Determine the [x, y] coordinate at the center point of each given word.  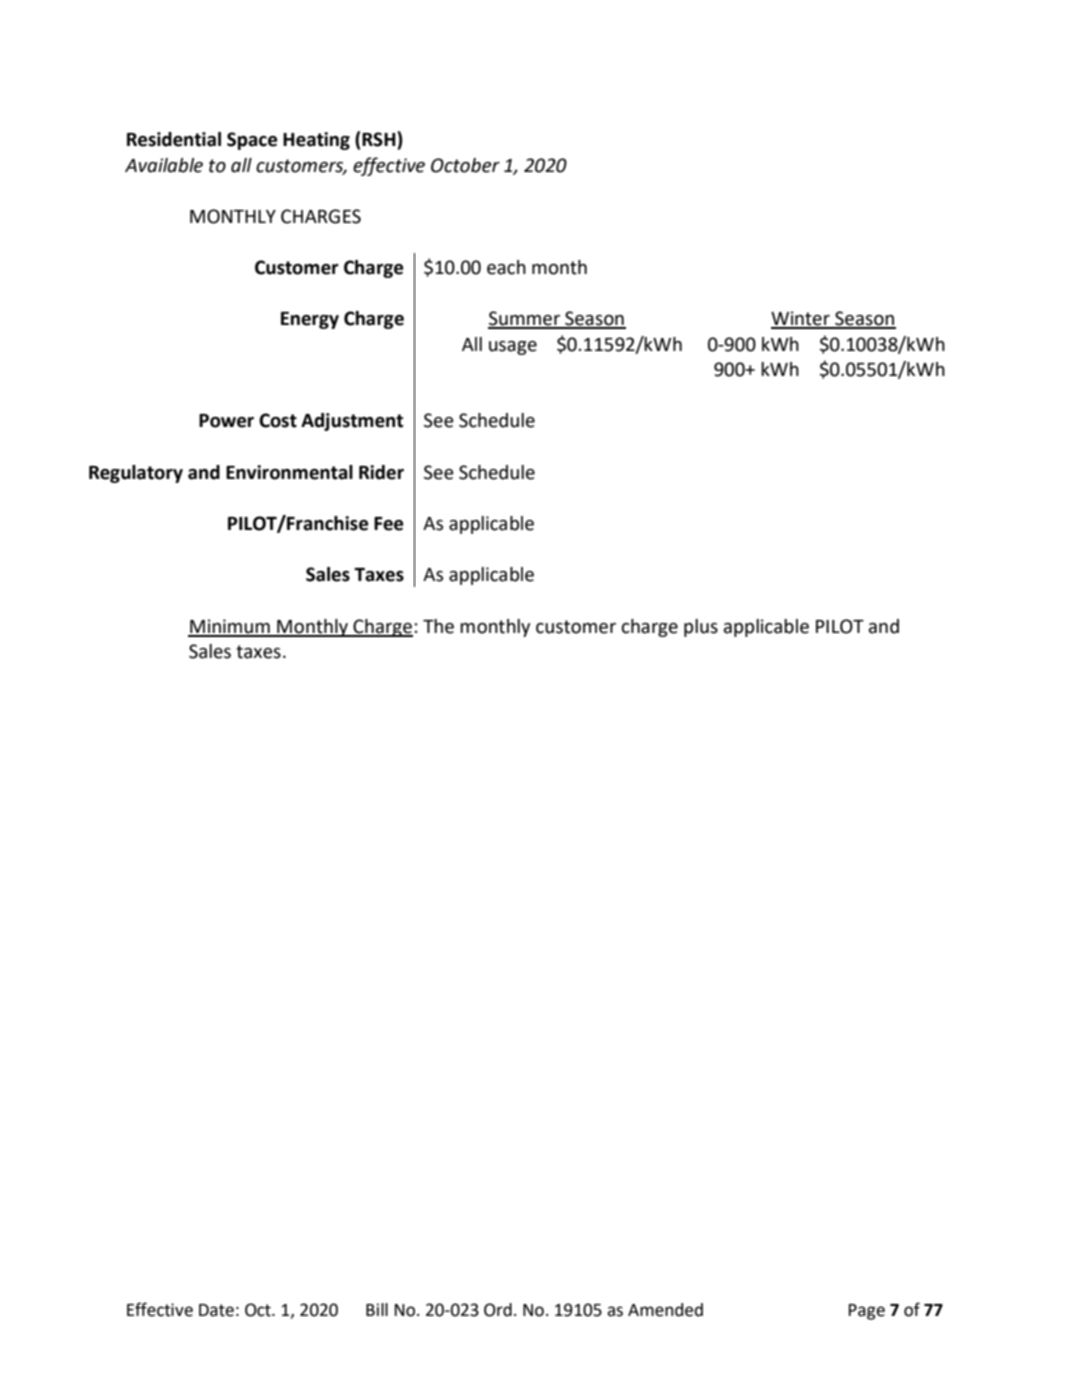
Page [867, 1312]
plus [701, 628]
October [465, 165]
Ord [498, 1310]
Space [252, 141]
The [438, 626]
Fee [388, 524]
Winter [801, 319]
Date [216, 1310]
